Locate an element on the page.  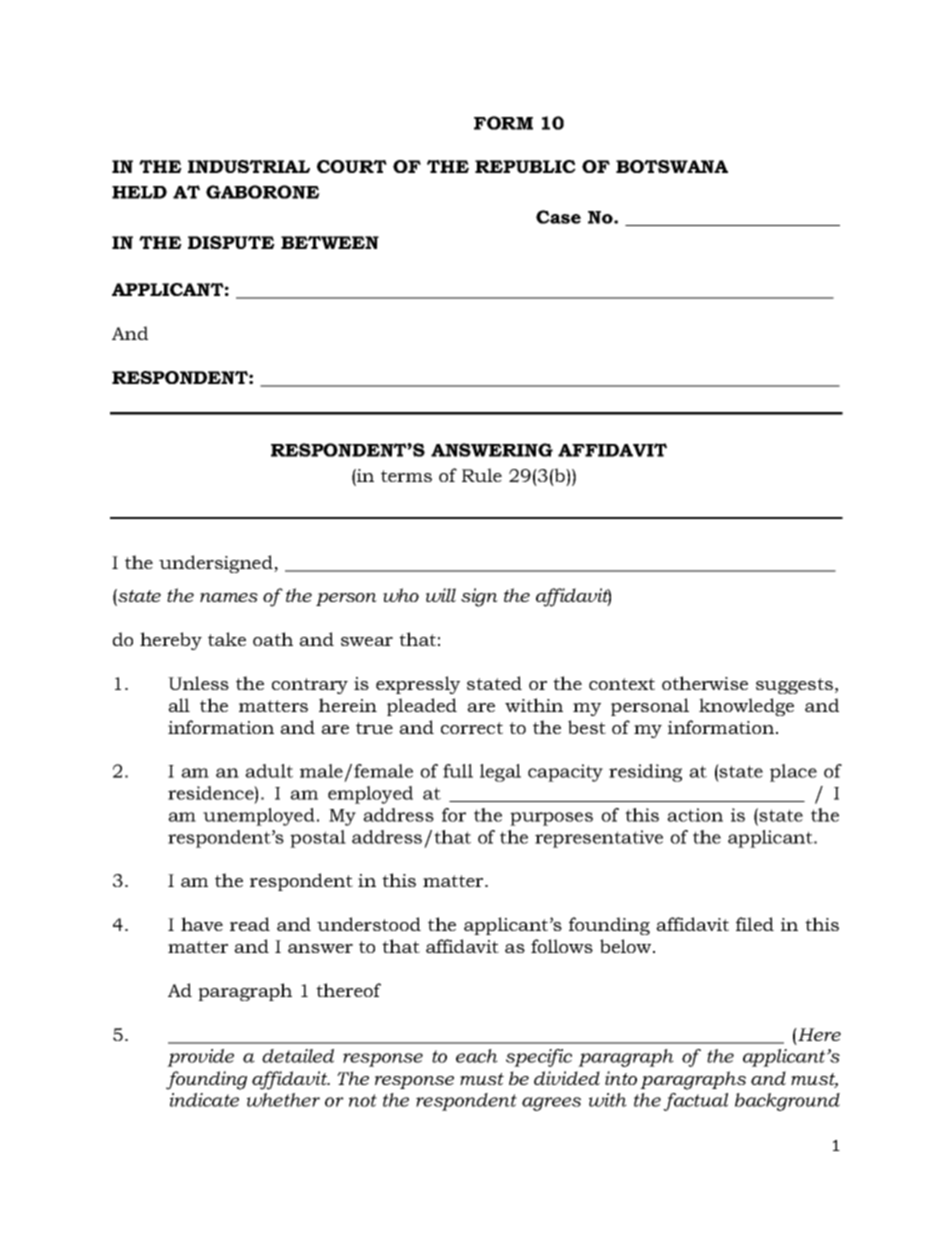
each is located at coordinates (477, 1056).
